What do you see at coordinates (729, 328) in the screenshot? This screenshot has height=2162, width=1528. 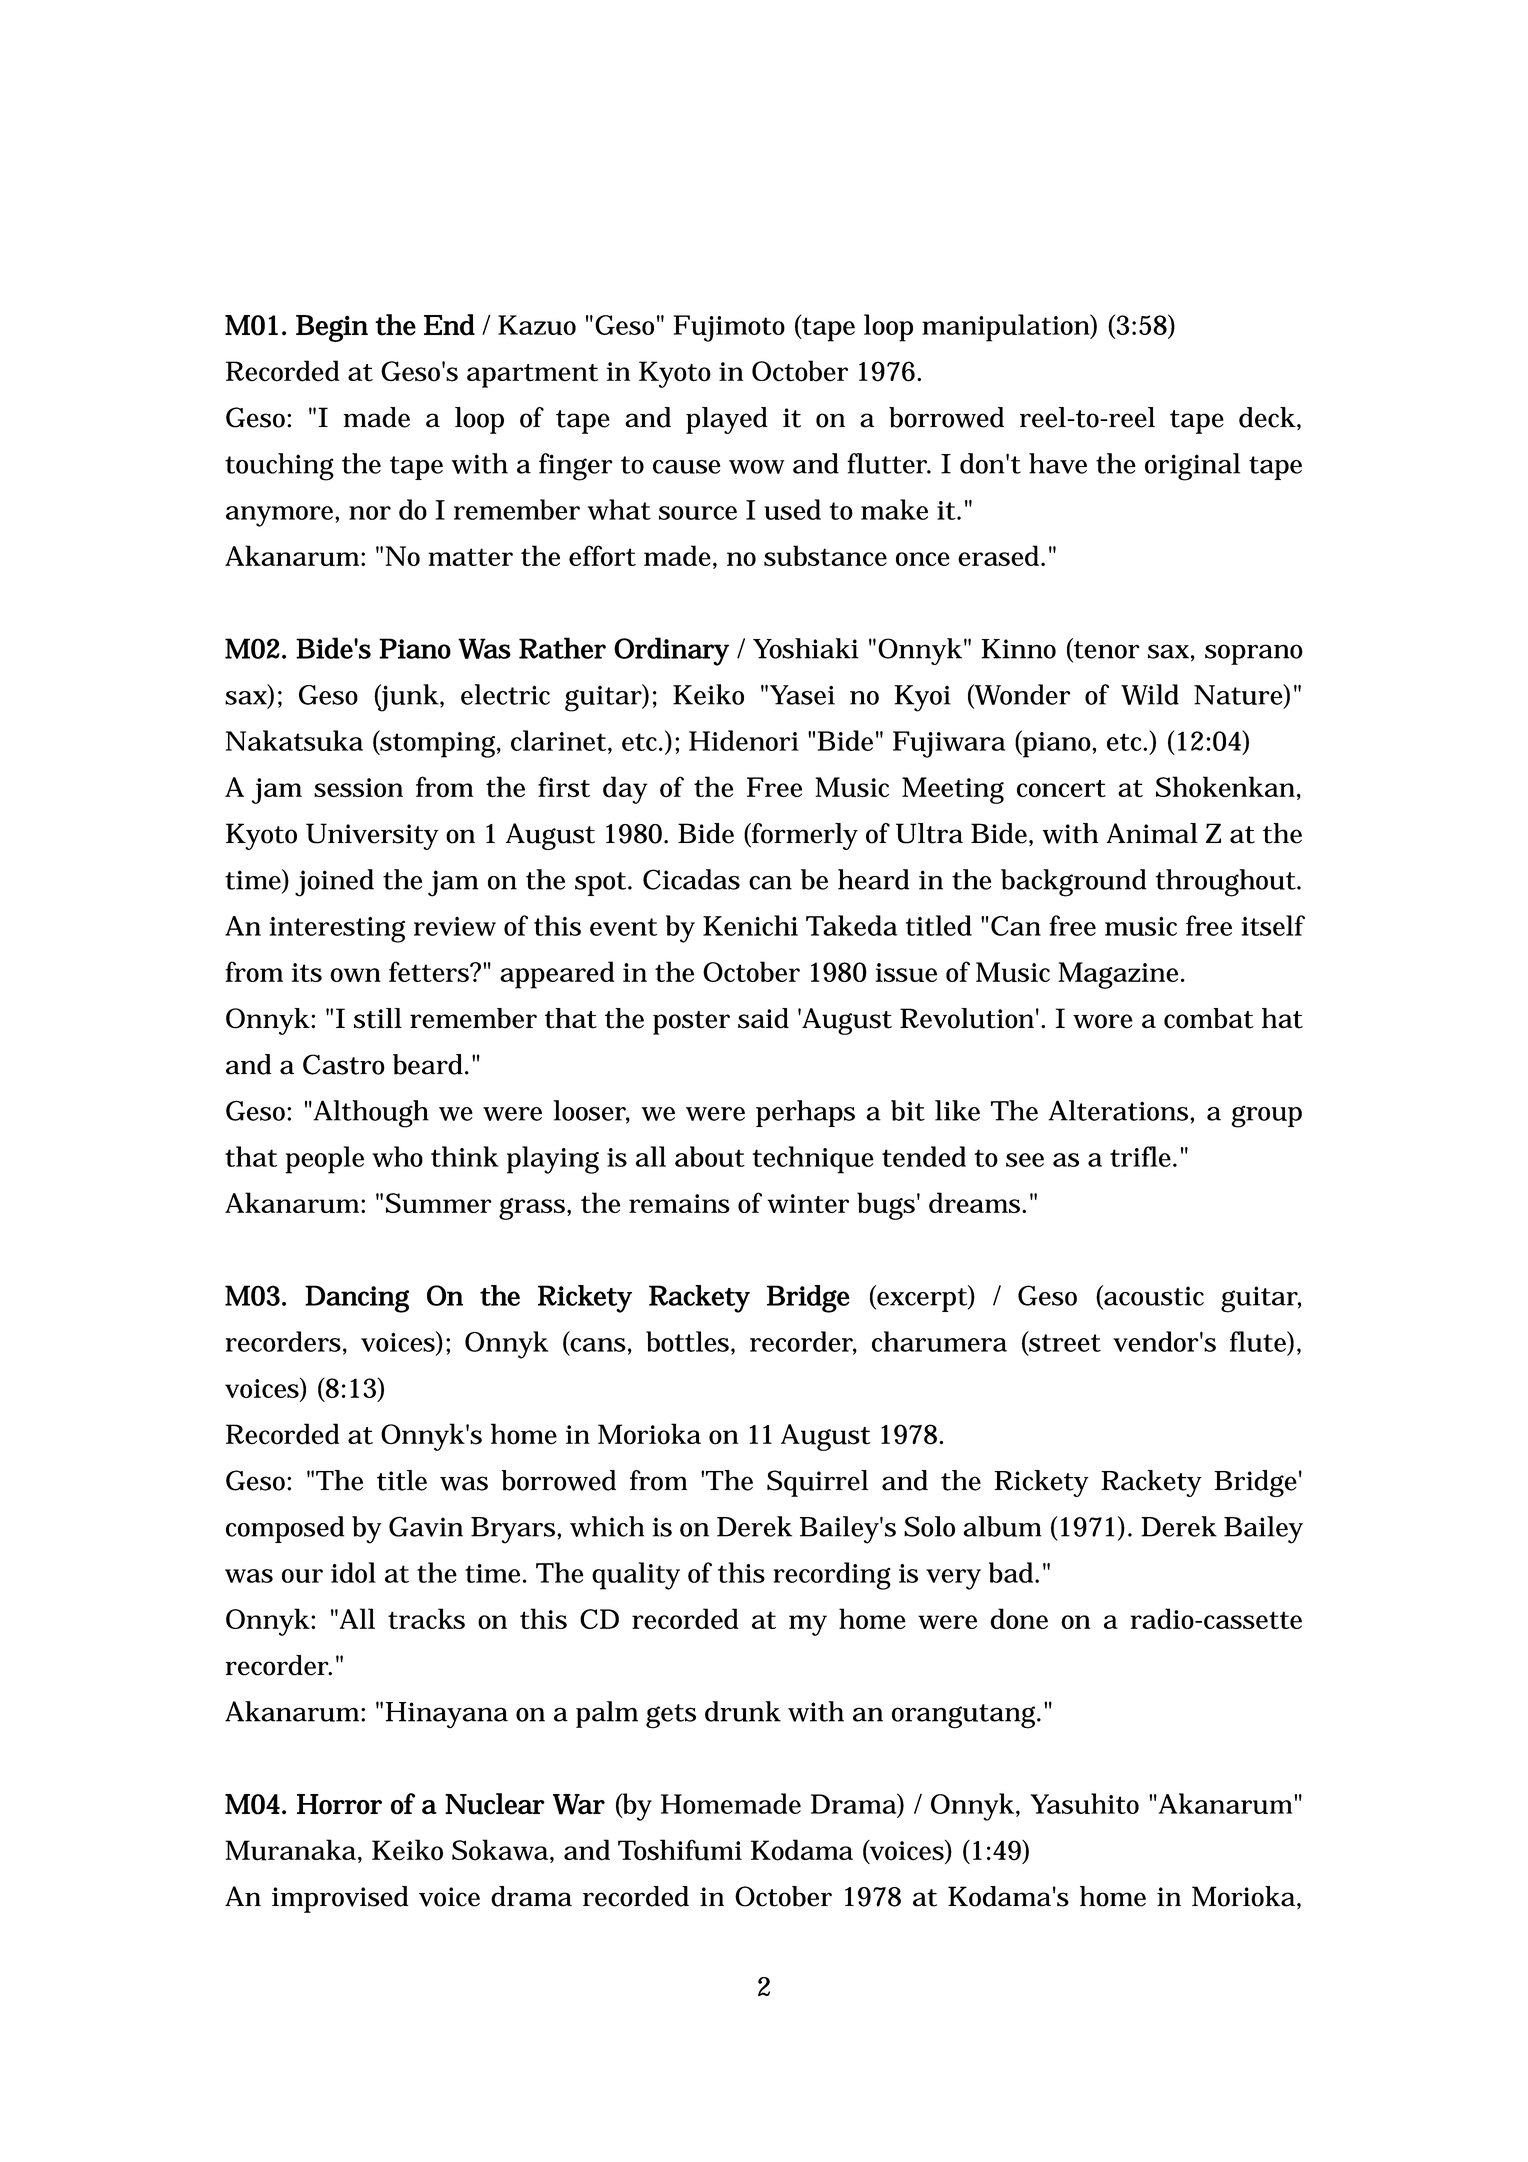 I see `Fujimoto` at bounding box center [729, 328].
